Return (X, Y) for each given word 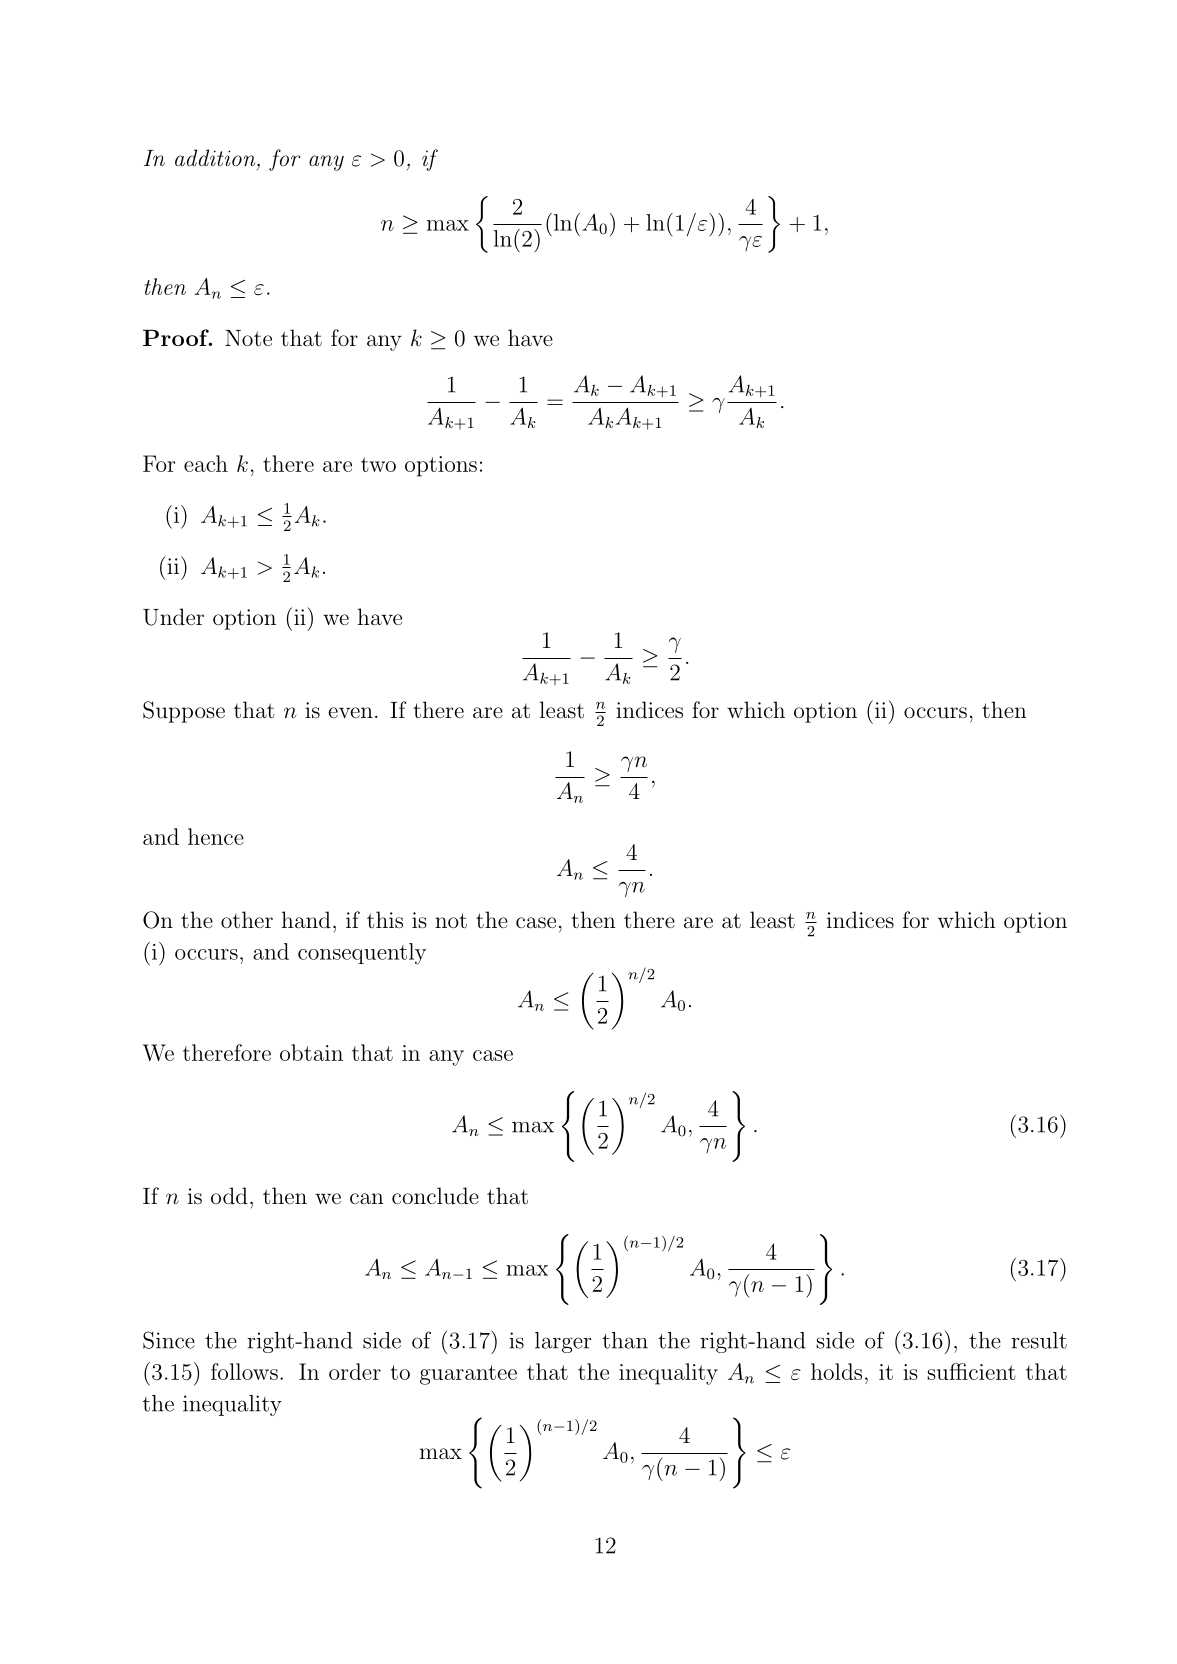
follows (244, 1371)
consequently (362, 954)
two (378, 464)
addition (216, 157)
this (385, 920)
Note (248, 338)
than (625, 1340)
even (350, 712)
